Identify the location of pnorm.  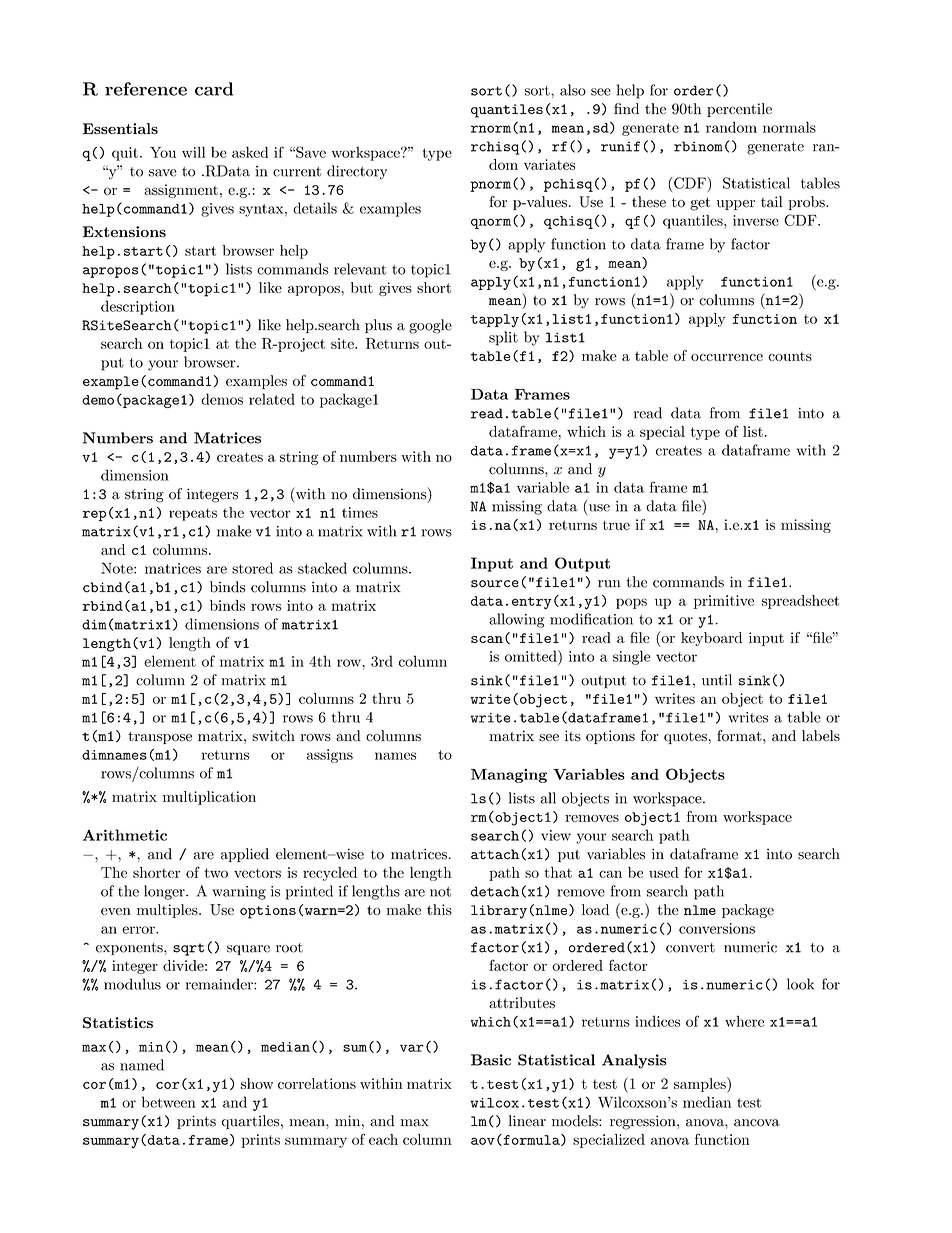
(490, 186).
